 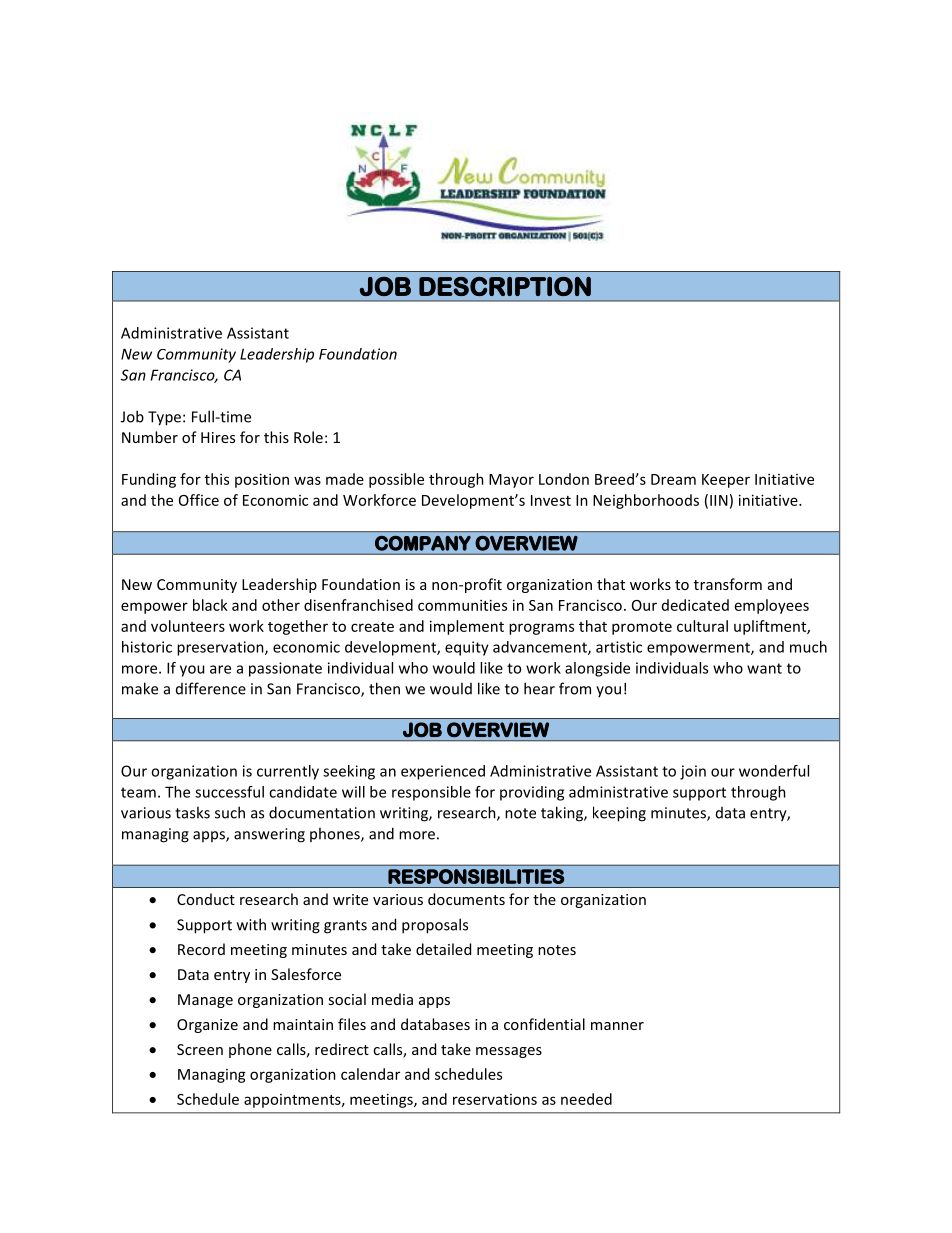 I want to click on Mayor, so click(x=511, y=481).
